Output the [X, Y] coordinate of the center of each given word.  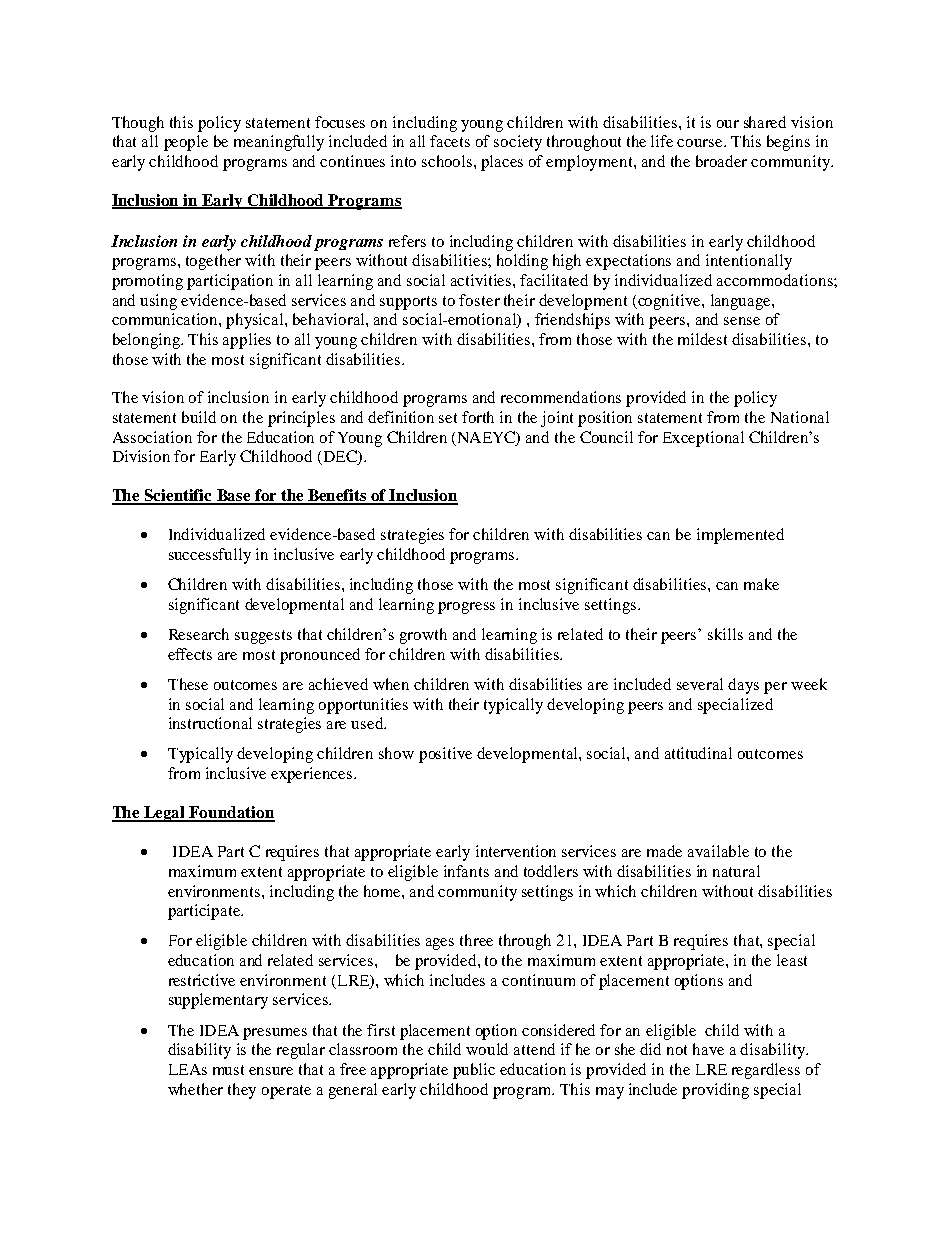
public [474, 1071]
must [228, 1070]
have [708, 1049]
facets [450, 141]
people [186, 143]
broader [721, 161]
